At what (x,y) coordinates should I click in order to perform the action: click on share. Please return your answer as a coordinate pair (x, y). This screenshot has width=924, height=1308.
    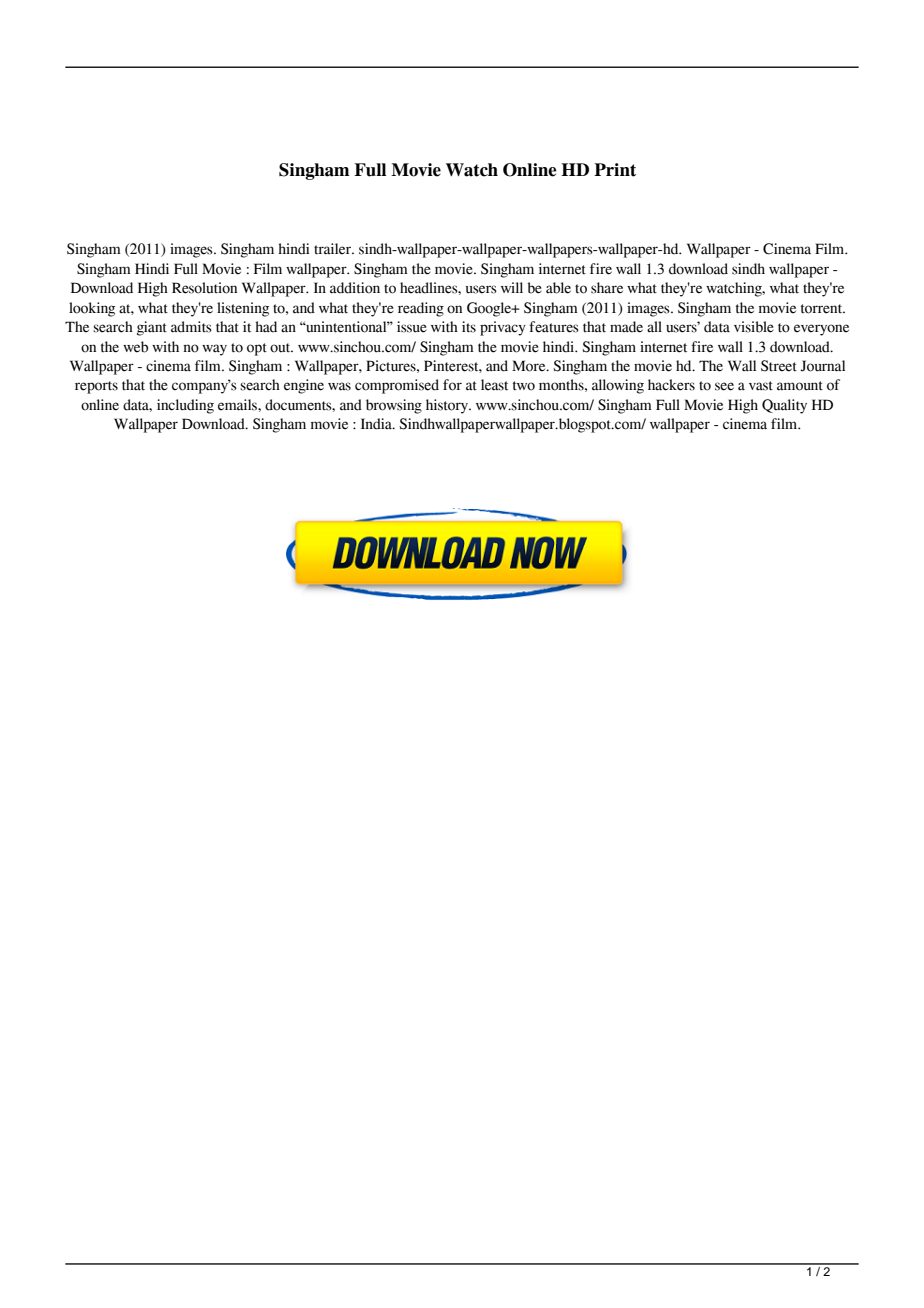
    Looking at the image, I should click on (607, 288).
